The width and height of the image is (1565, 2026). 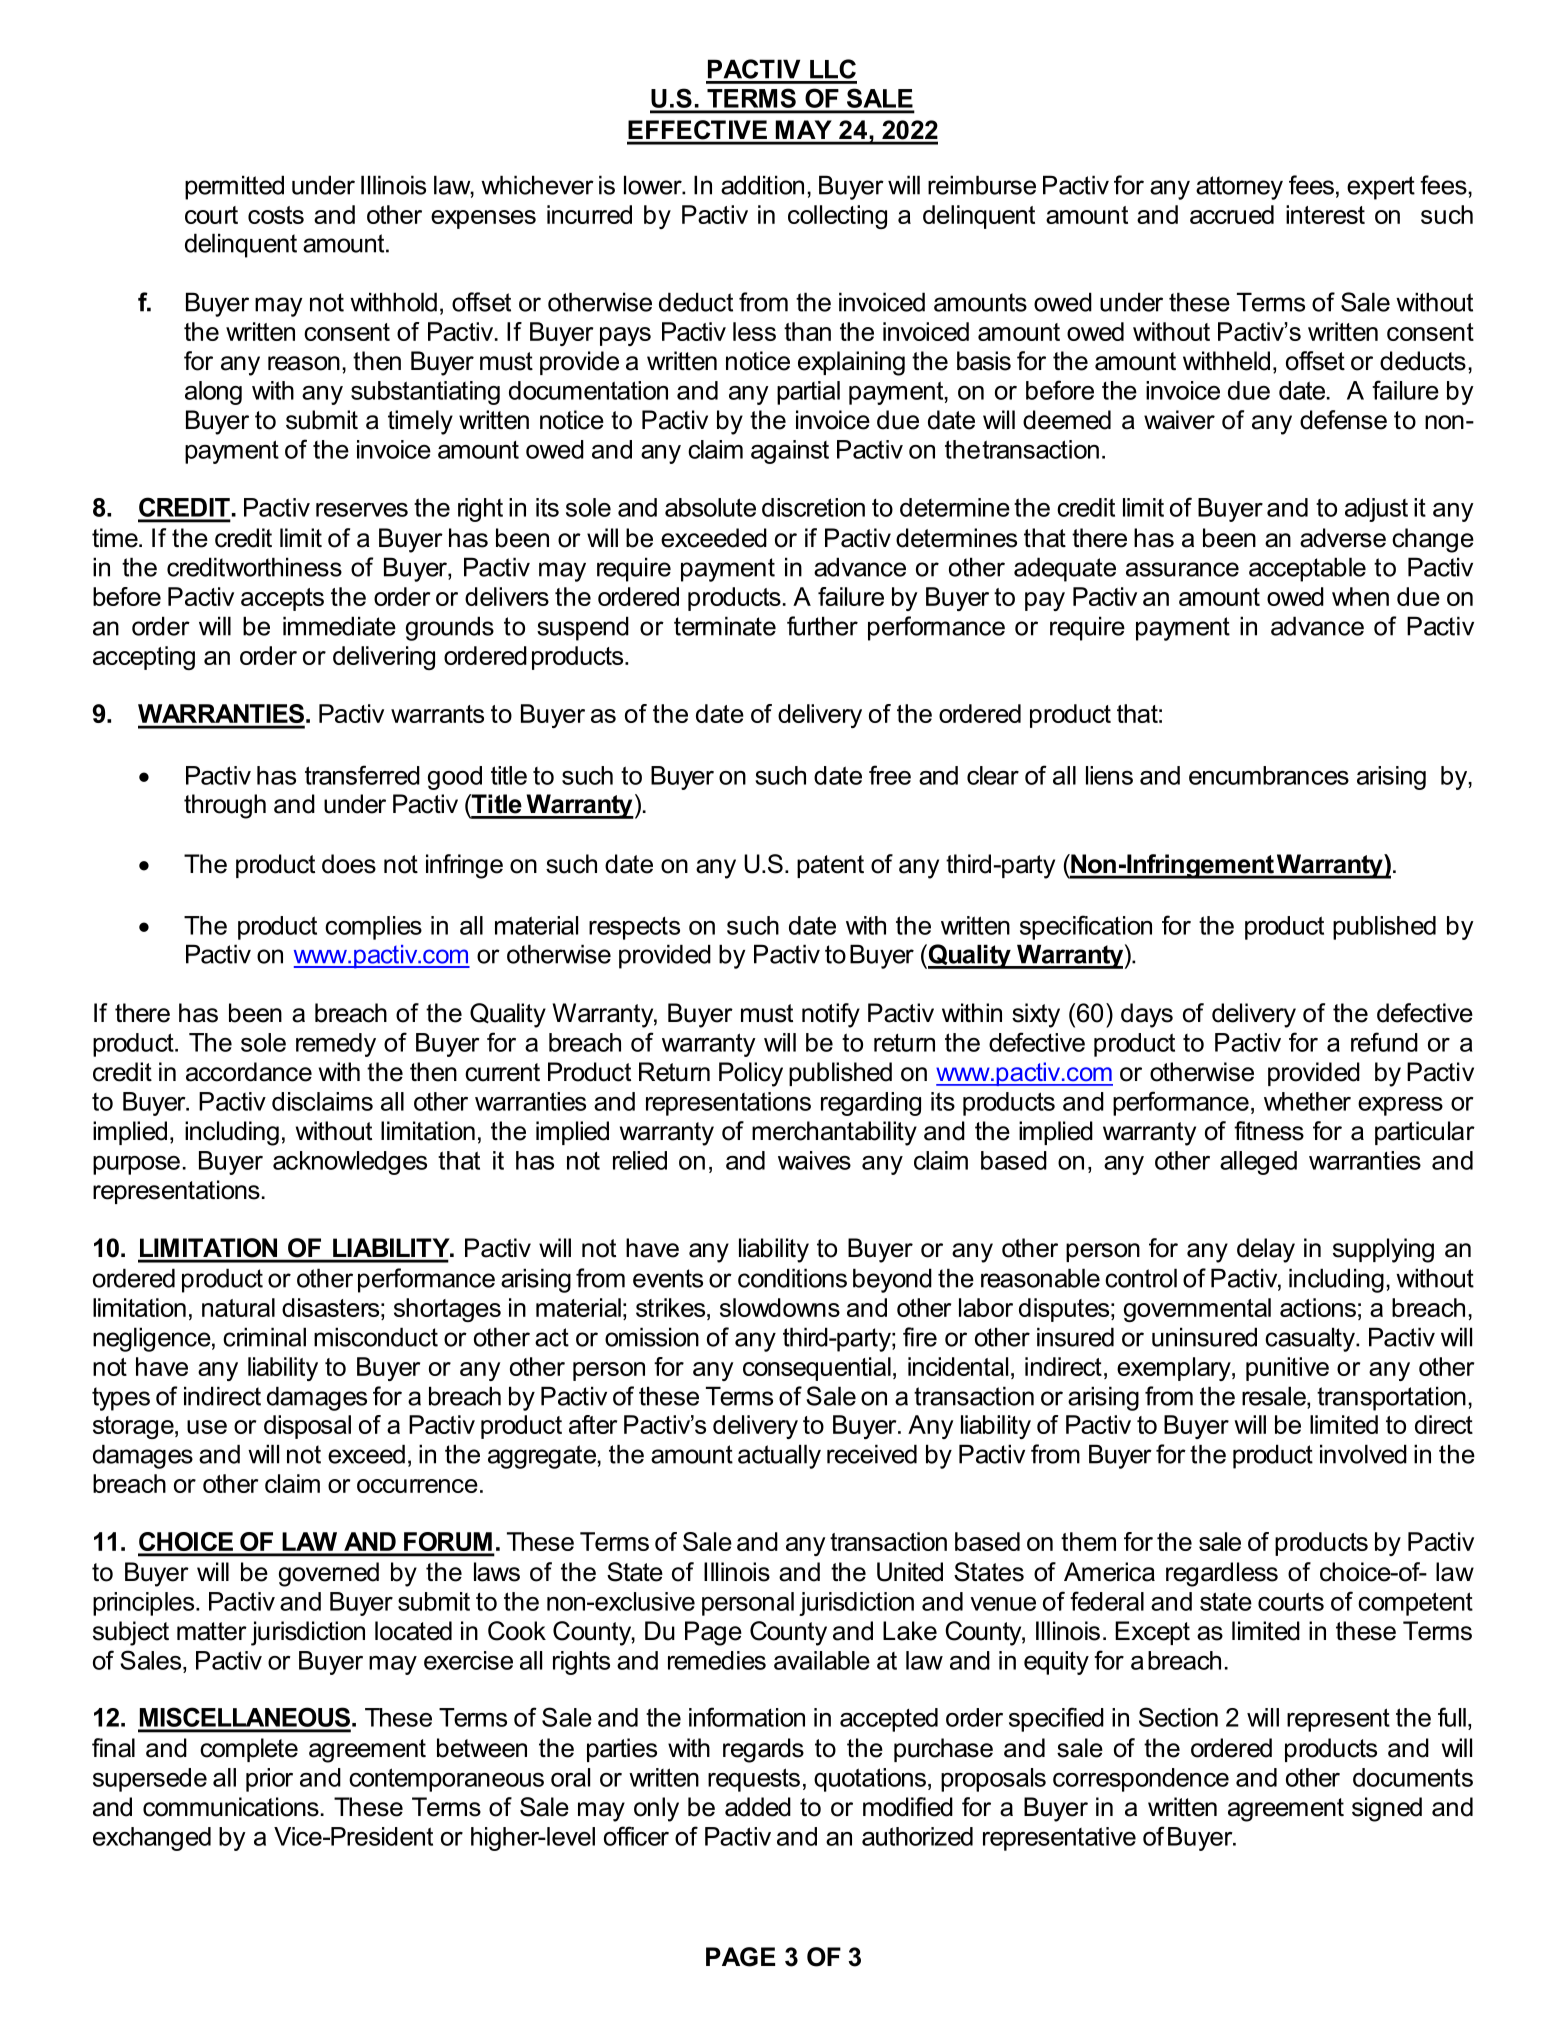 What do you see at coordinates (336, 1045) in the image?
I see `remedy` at bounding box center [336, 1045].
